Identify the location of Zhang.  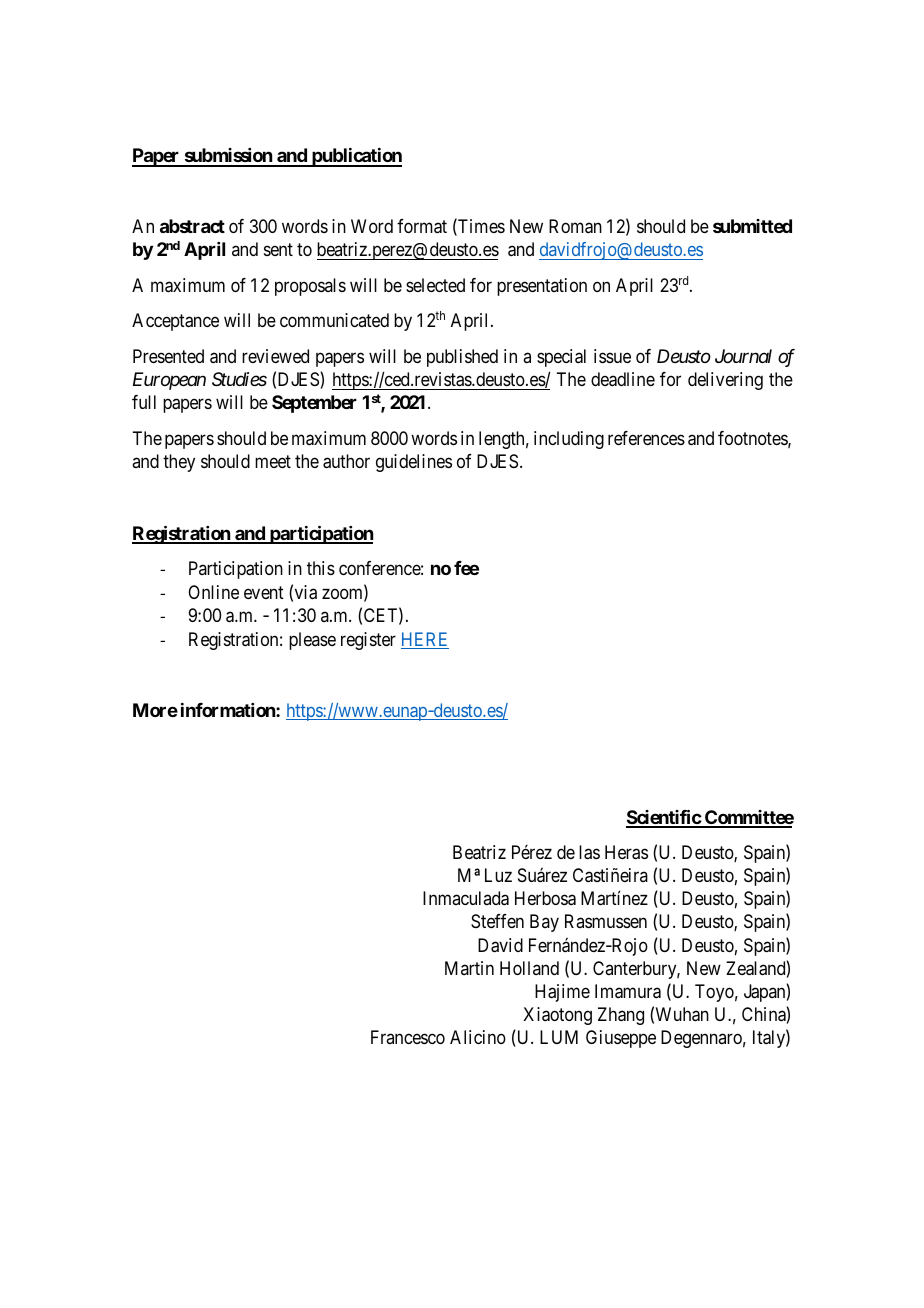
(621, 1016).
